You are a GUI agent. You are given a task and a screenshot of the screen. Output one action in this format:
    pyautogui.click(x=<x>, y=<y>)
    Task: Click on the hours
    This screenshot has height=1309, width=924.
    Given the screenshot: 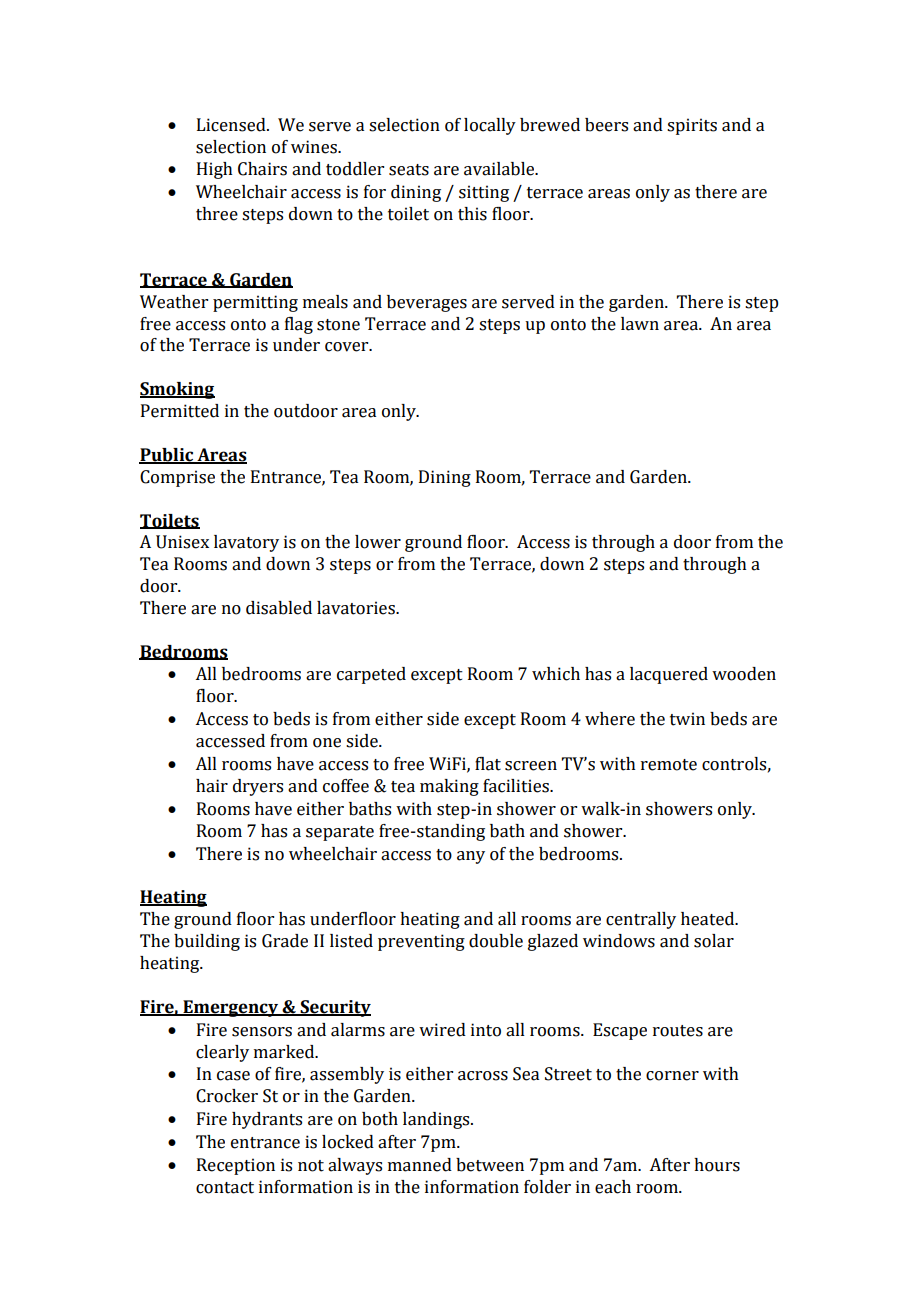 What is the action you would take?
    pyautogui.click(x=717, y=1165)
